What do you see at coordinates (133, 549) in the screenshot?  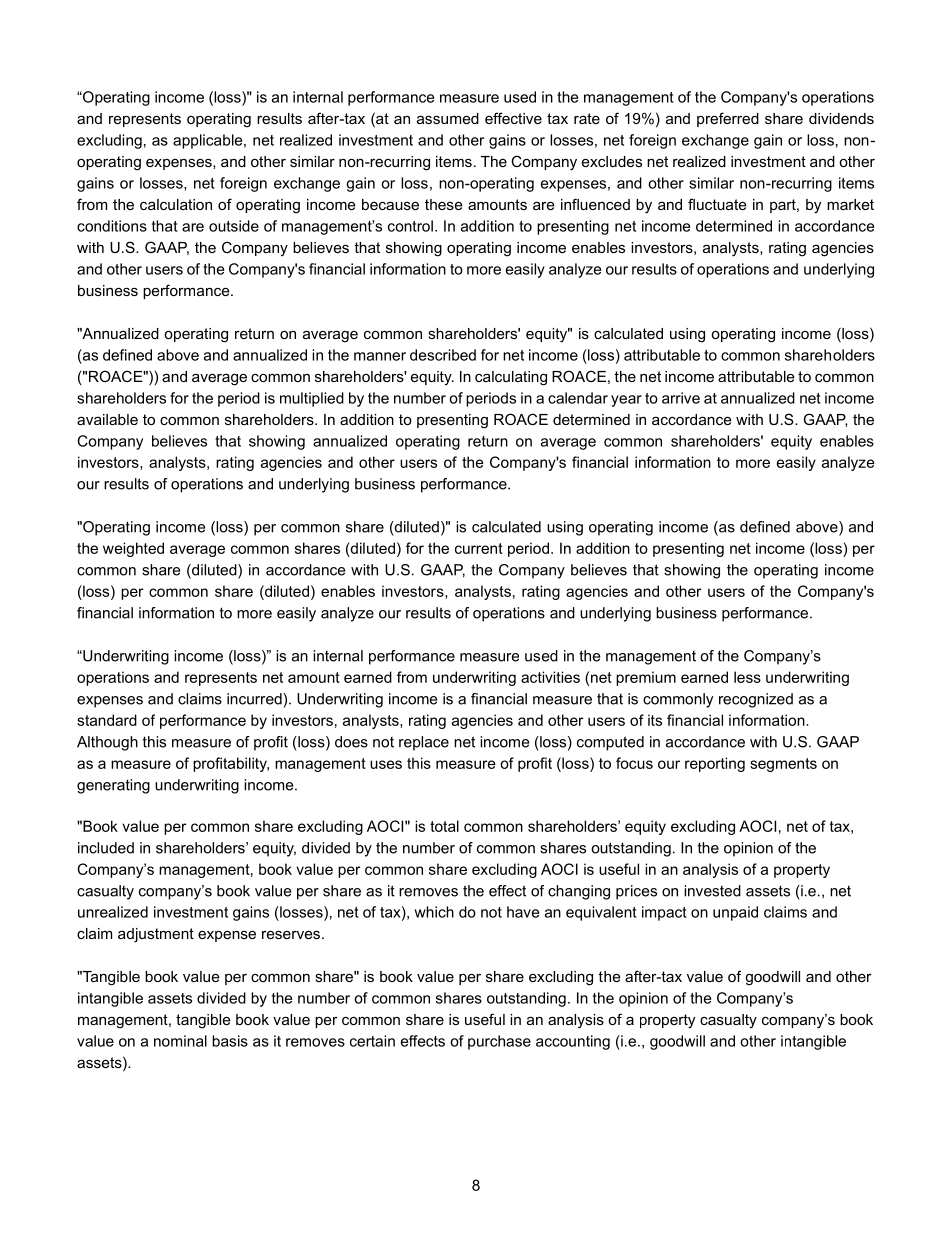 I see `weighted` at bounding box center [133, 549].
